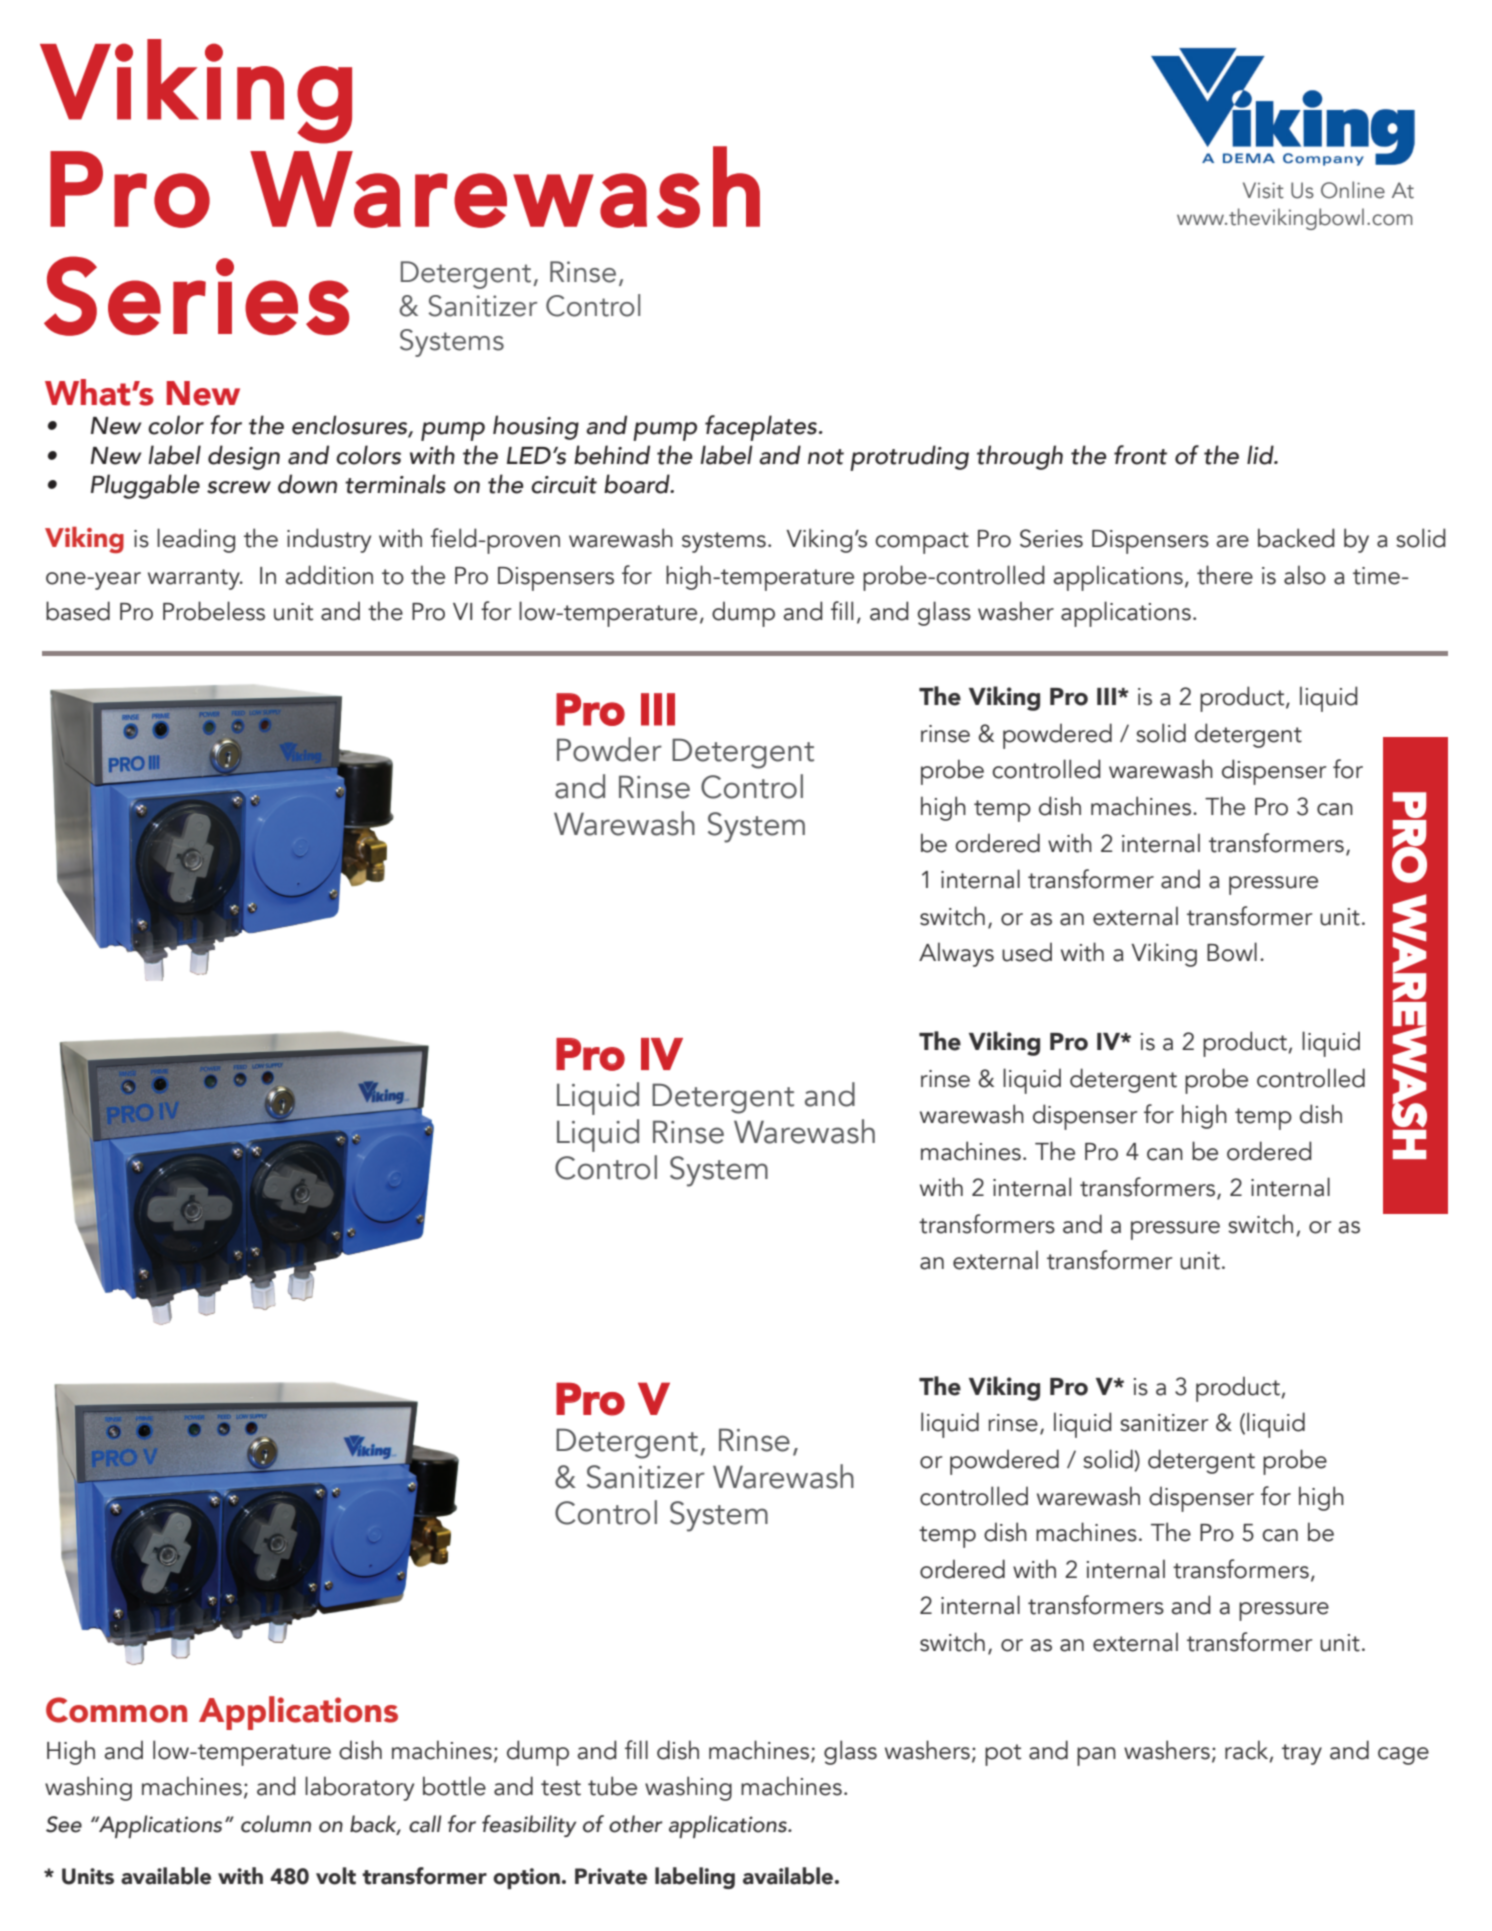  What do you see at coordinates (1225, 575) in the screenshot?
I see `there` at bounding box center [1225, 575].
